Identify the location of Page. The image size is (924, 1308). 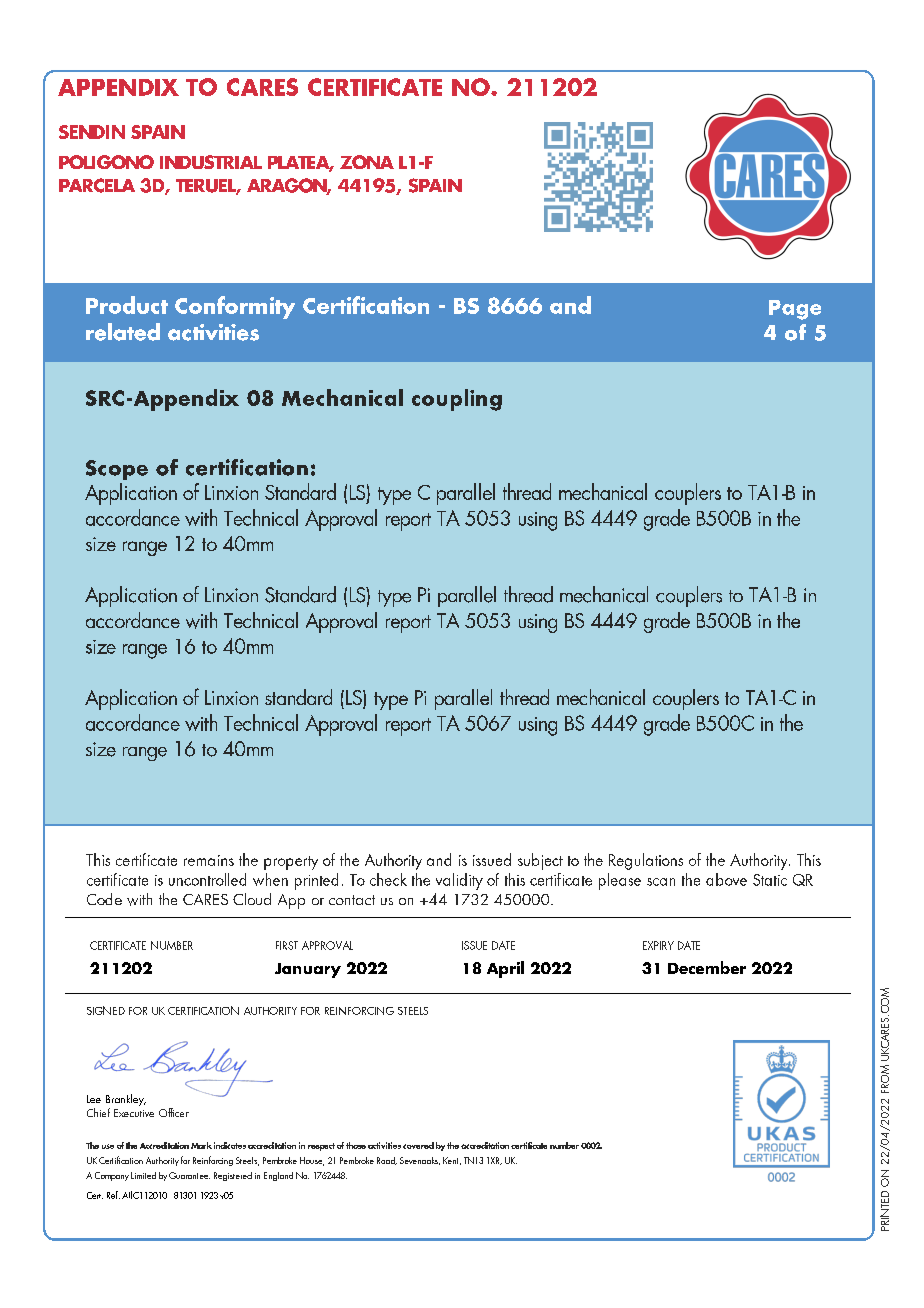
(795, 310).
